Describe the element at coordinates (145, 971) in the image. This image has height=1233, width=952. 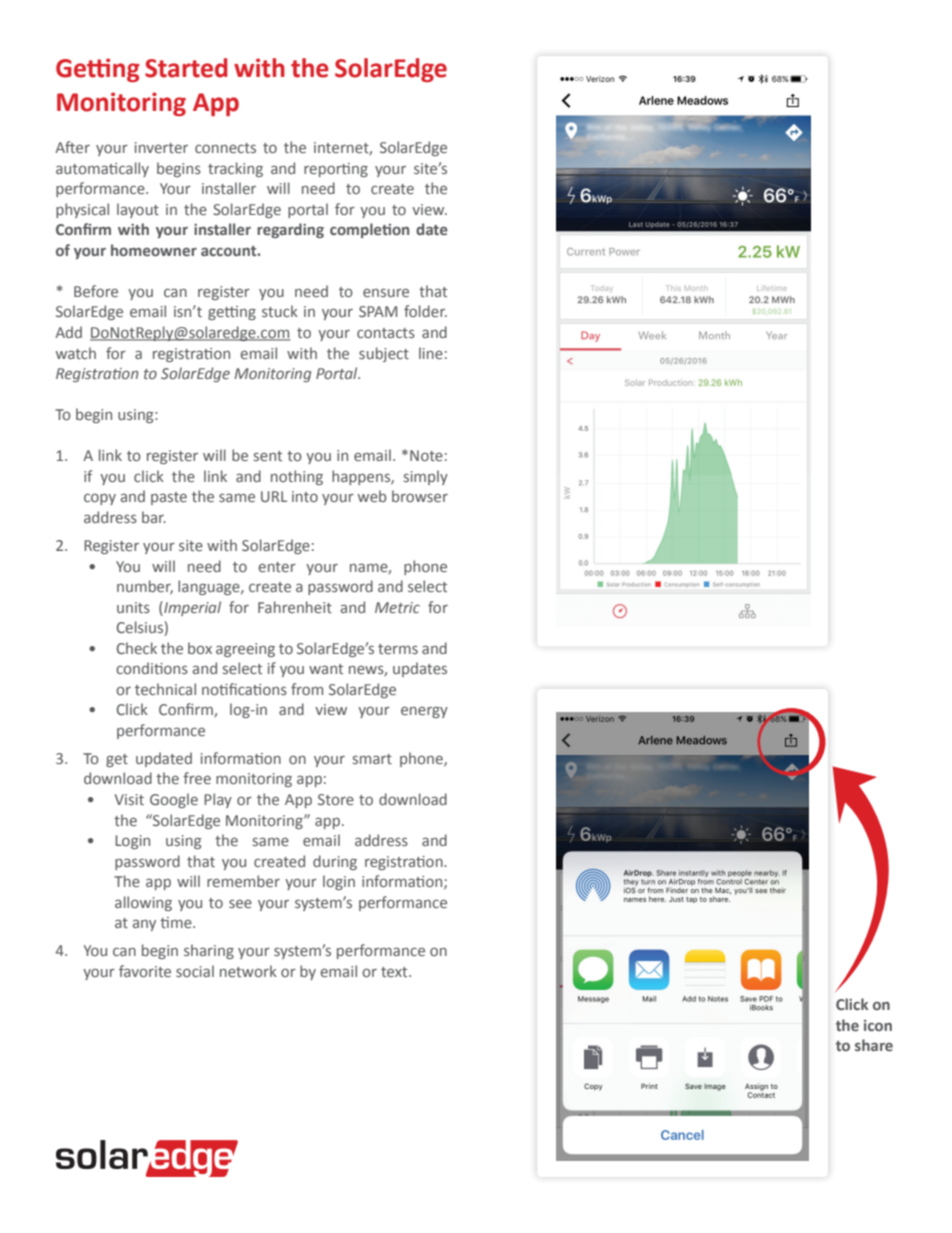
I see `favorite` at that location.
